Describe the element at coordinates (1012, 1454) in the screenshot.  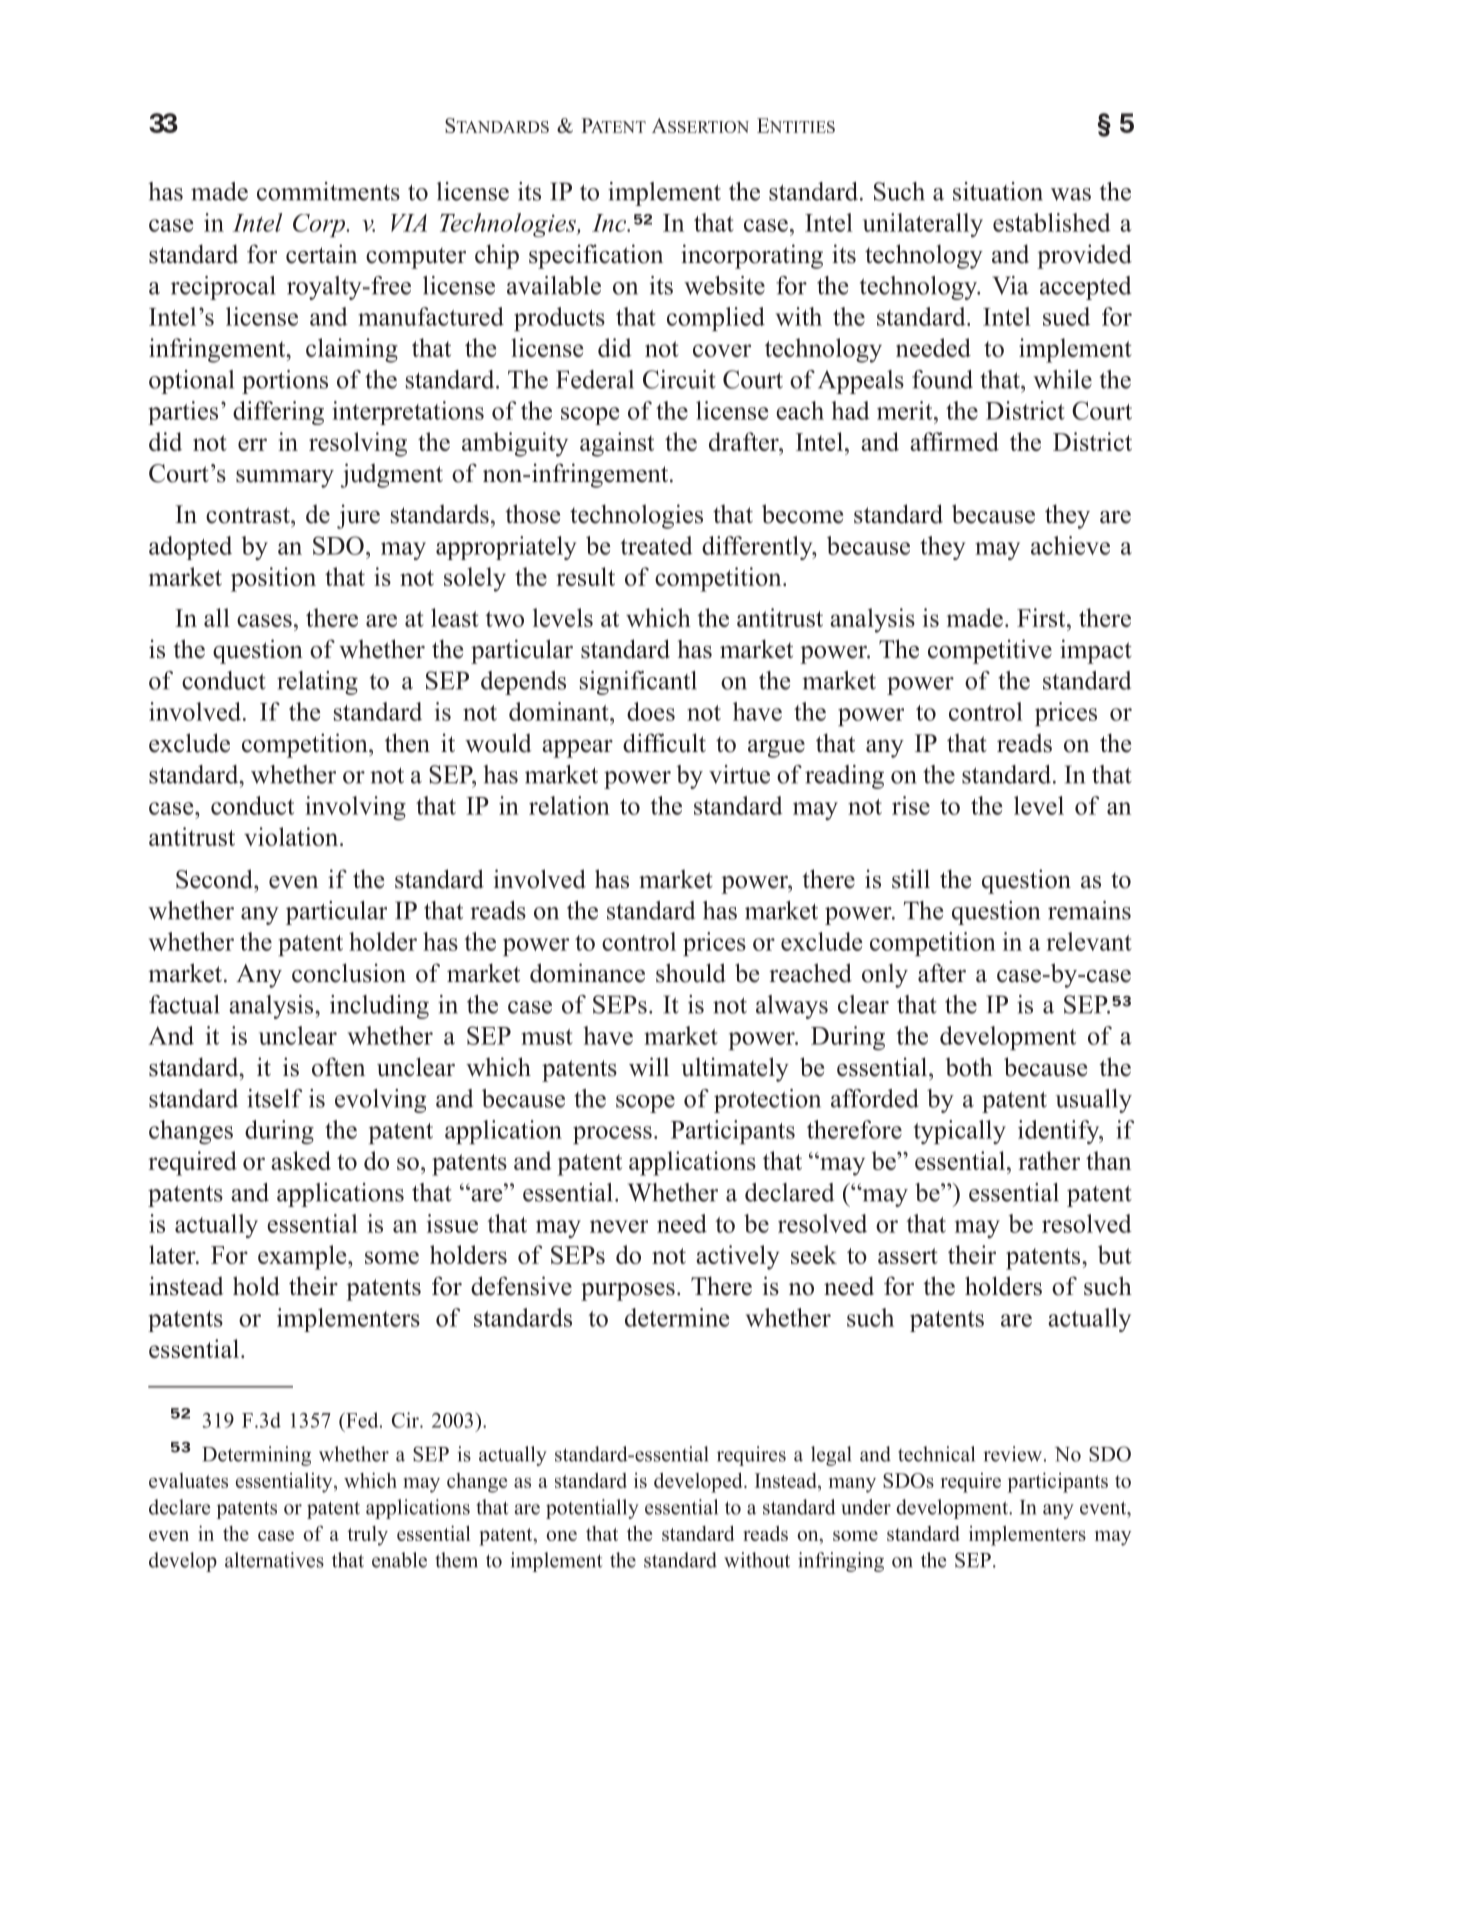
I see `review` at that location.
